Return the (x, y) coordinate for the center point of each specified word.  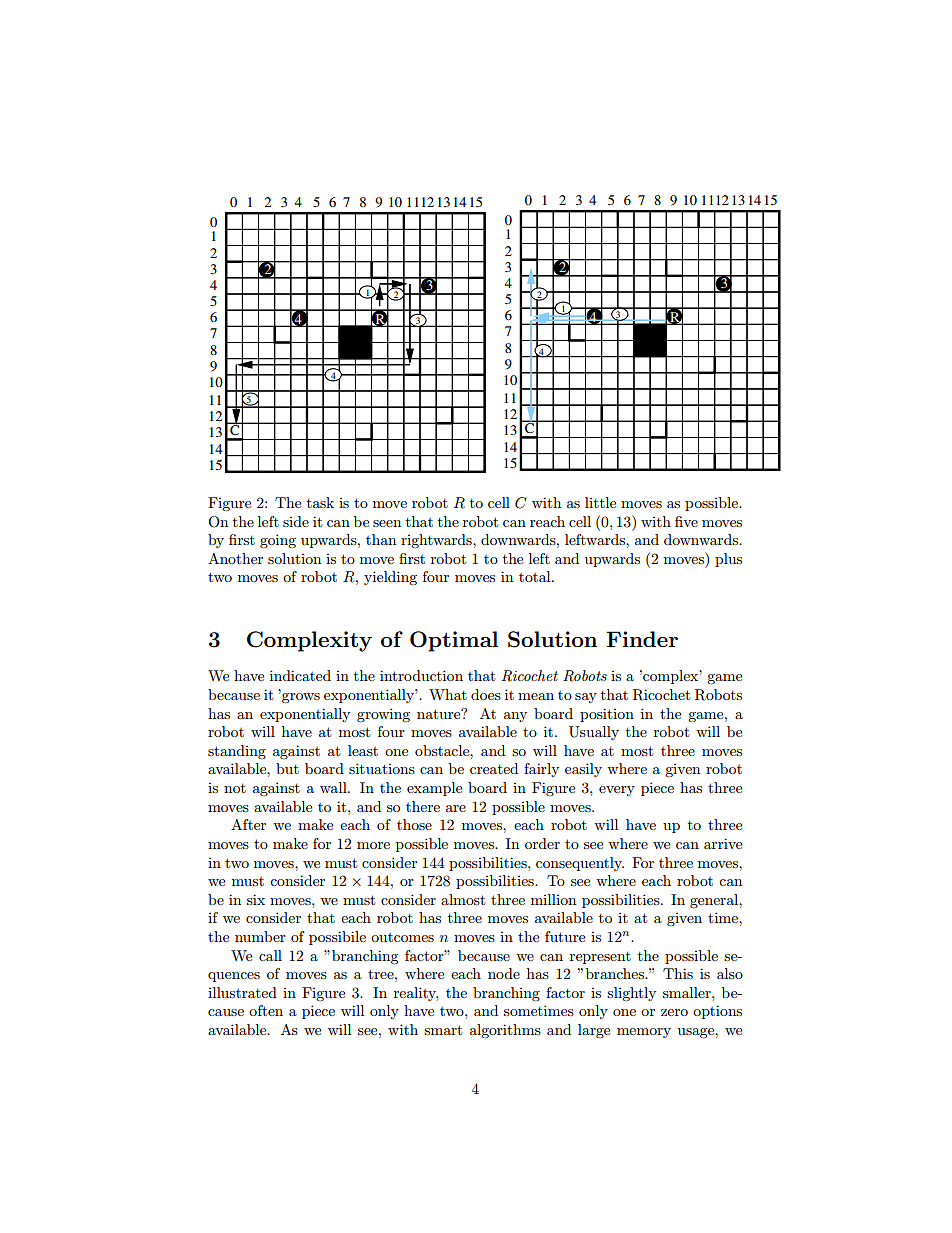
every (617, 791)
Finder (642, 639)
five (686, 521)
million (553, 899)
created (494, 768)
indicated (300, 675)
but (287, 768)
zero (674, 1012)
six (256, 899)
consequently (580, 864)
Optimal (454, 641)
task (320, 502)
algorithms (505, 1031)
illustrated (242, 992)
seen (387, 523)
